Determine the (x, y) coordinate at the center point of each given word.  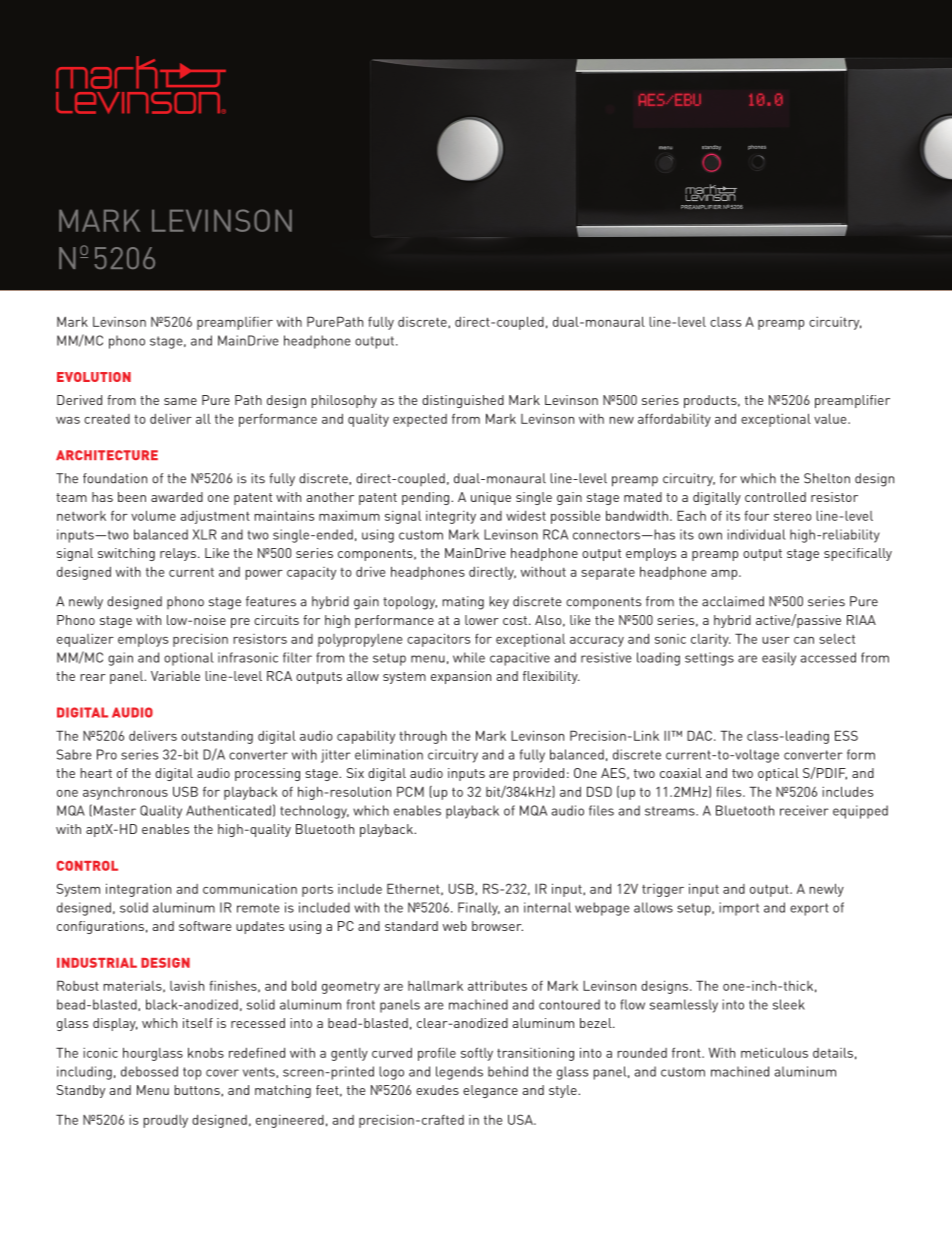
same (180, 401)
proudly (165, 1121)
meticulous (774, 1053)
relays (178, 554)
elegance (490, 1091)
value (831, 418)
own (710, 536)
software (205, 926)
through (423, 737)
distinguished (463, 401)
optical (778, 774)
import (739, 909)
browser (497, 926)
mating (463, 603)
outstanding (217, 737)
